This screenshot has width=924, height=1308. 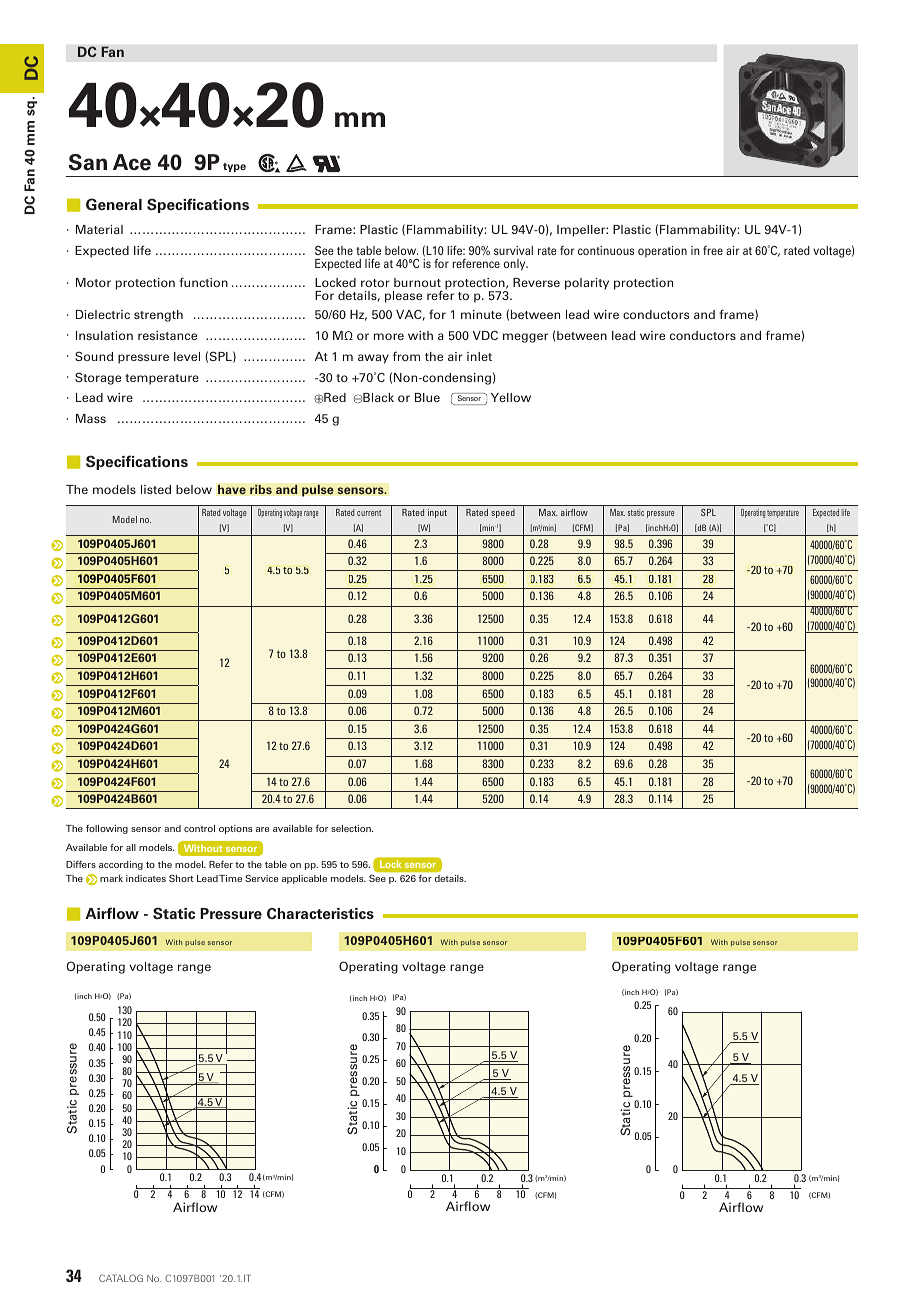 I want to click on control, so click(x=199, y=828).
